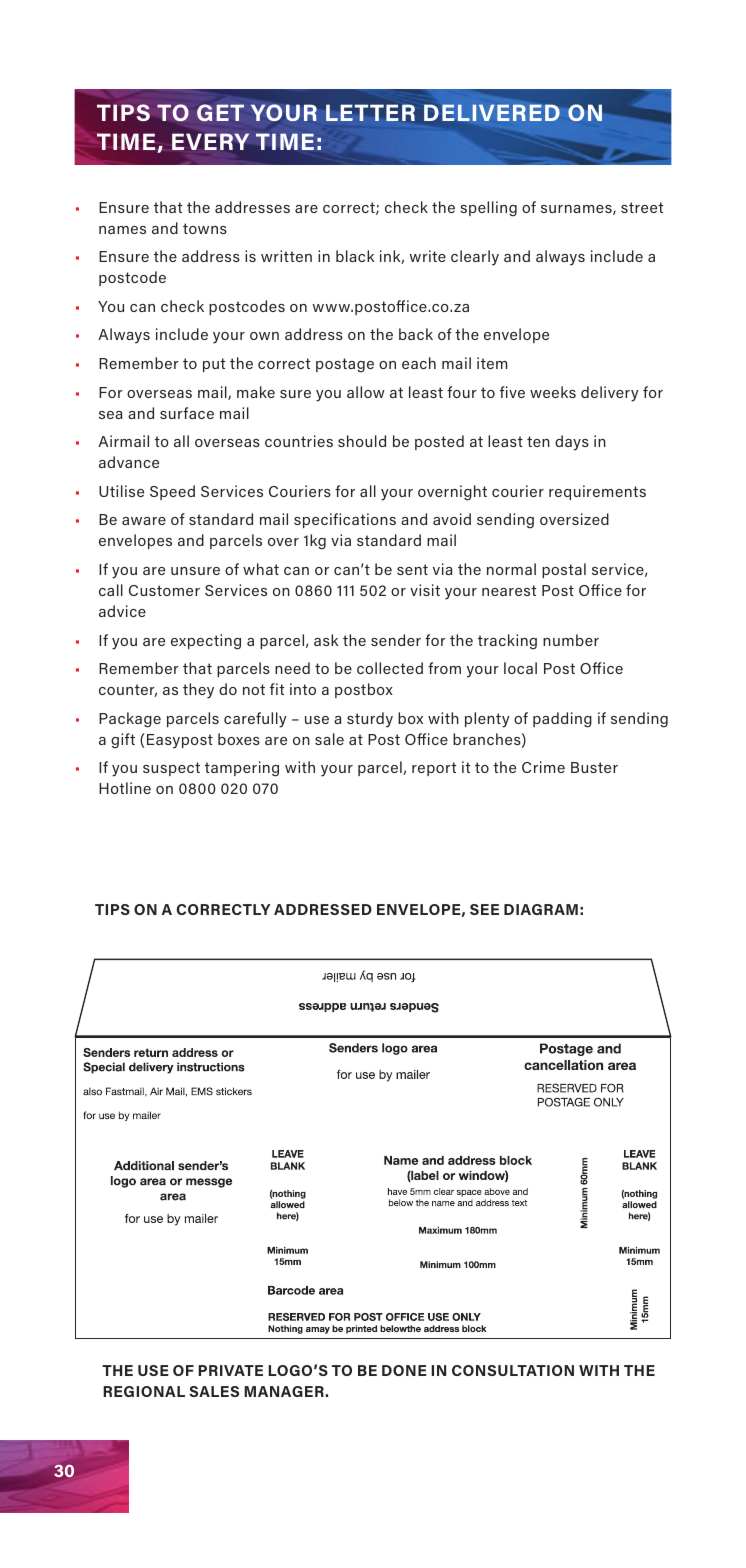 Image resolution: width=746 pixels, height=1568 pixels. I want to click on EVERY, so click(210, 141).
